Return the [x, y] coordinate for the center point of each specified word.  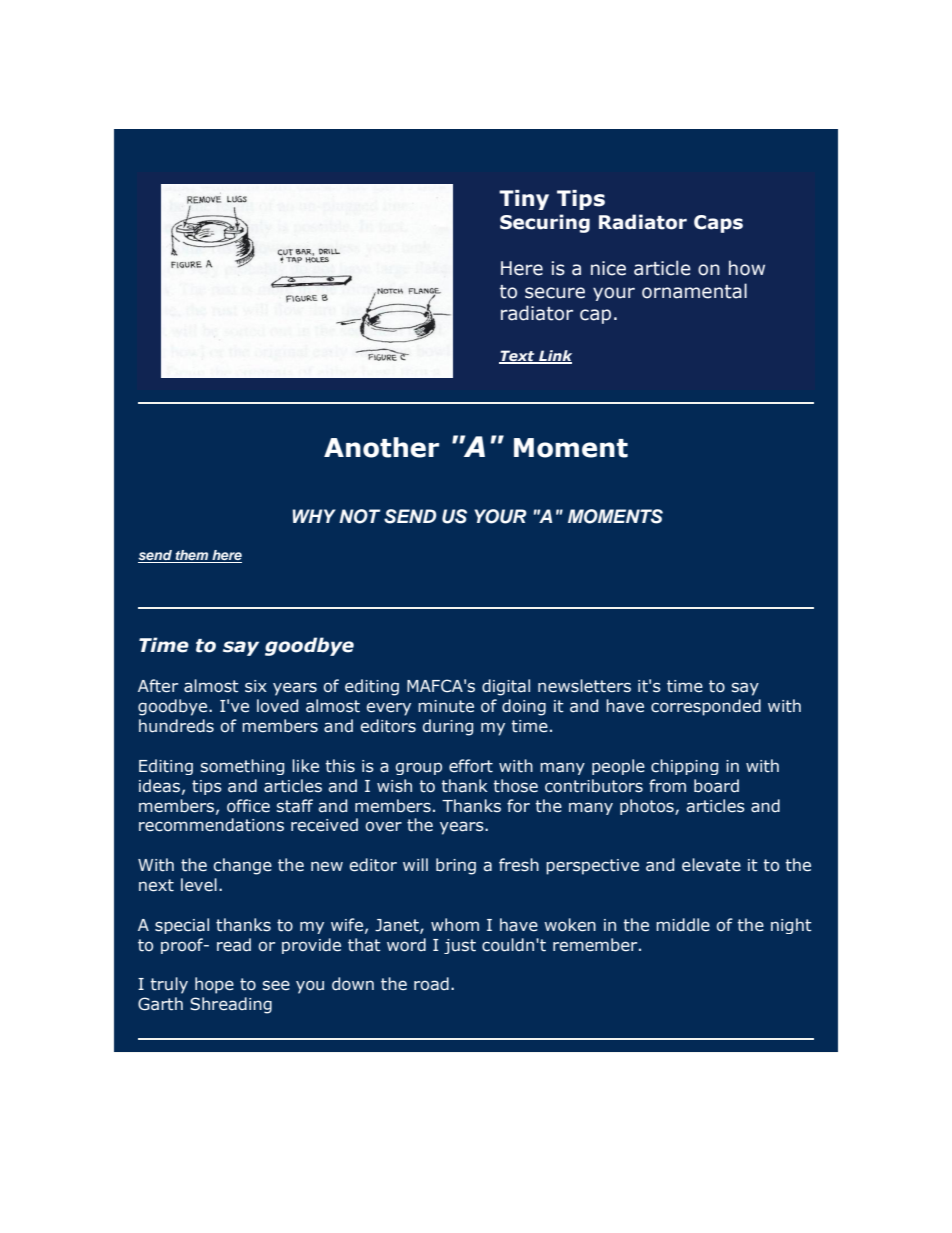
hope [214, 985]
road [431, 984]
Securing [545, 223]
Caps [718, 224]
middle [683, 925]
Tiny [524, 200]
